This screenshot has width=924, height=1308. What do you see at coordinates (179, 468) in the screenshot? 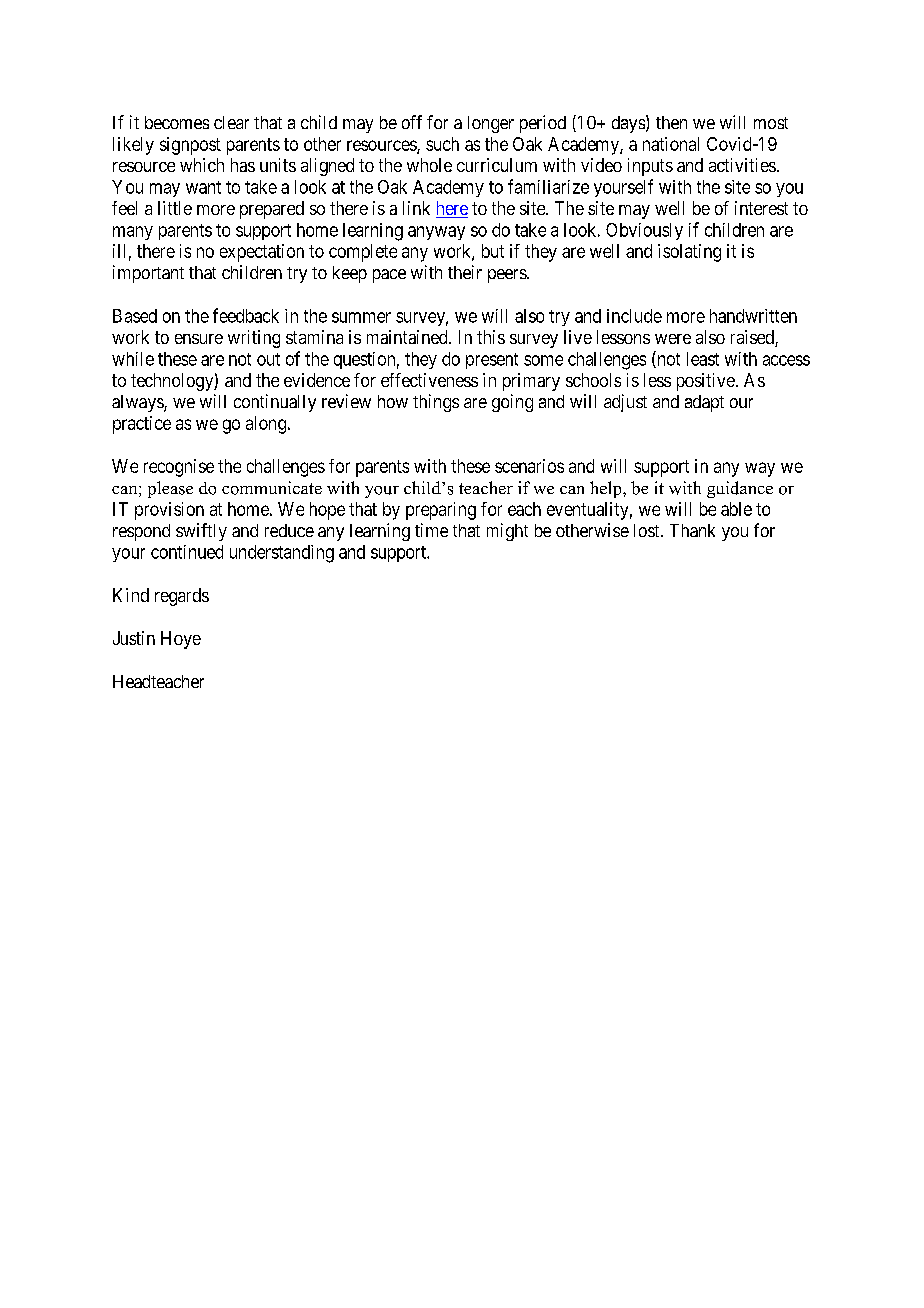
I see `recognise` at bounding box center [179, 468].
